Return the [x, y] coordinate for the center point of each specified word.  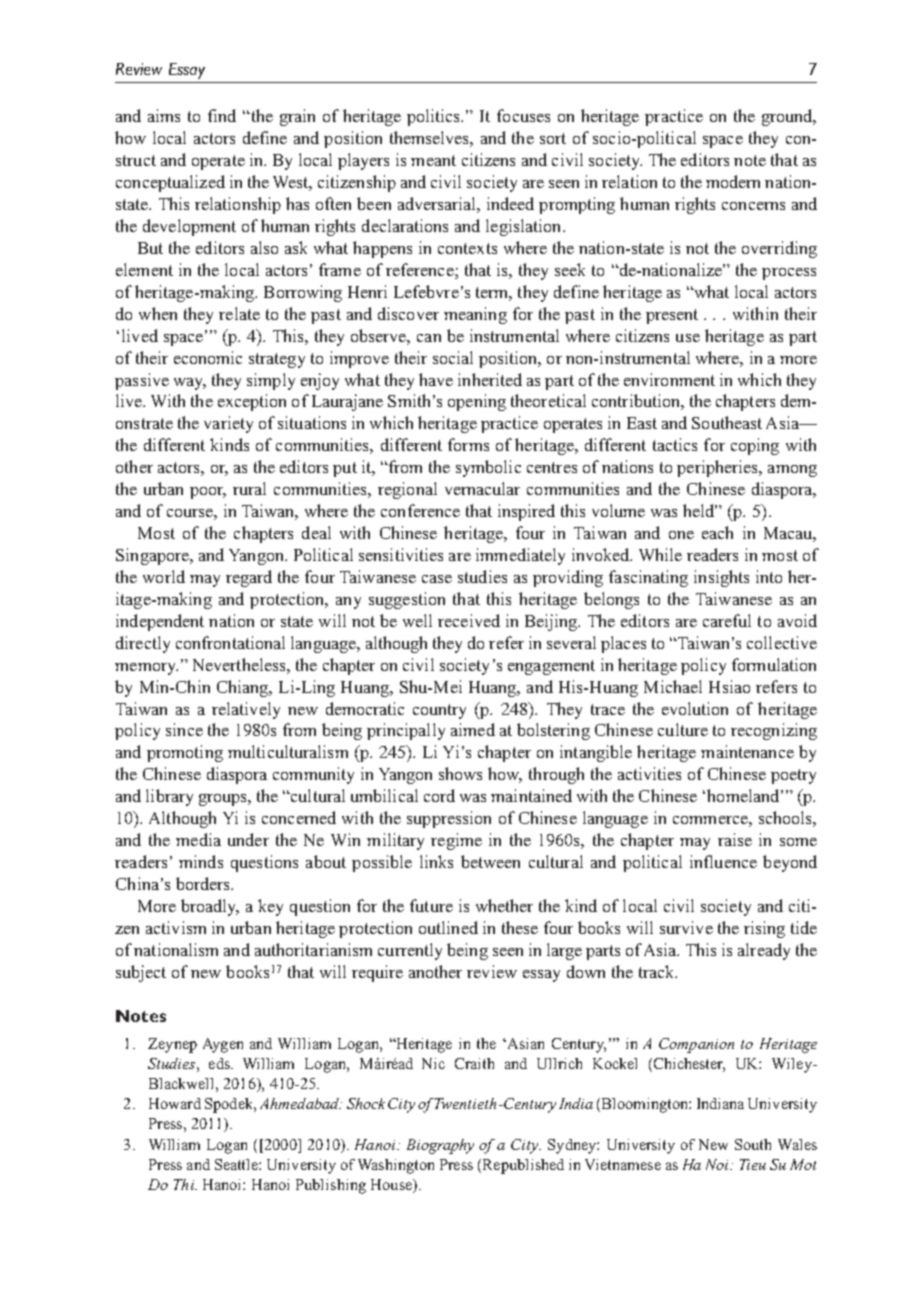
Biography [440, 1146]
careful [727, 620]
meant [433, 160]
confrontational [230, 642]
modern [733, 181]
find [222, 115]
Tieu [753, 1164]
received [469, 620]
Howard [175, 1103]
